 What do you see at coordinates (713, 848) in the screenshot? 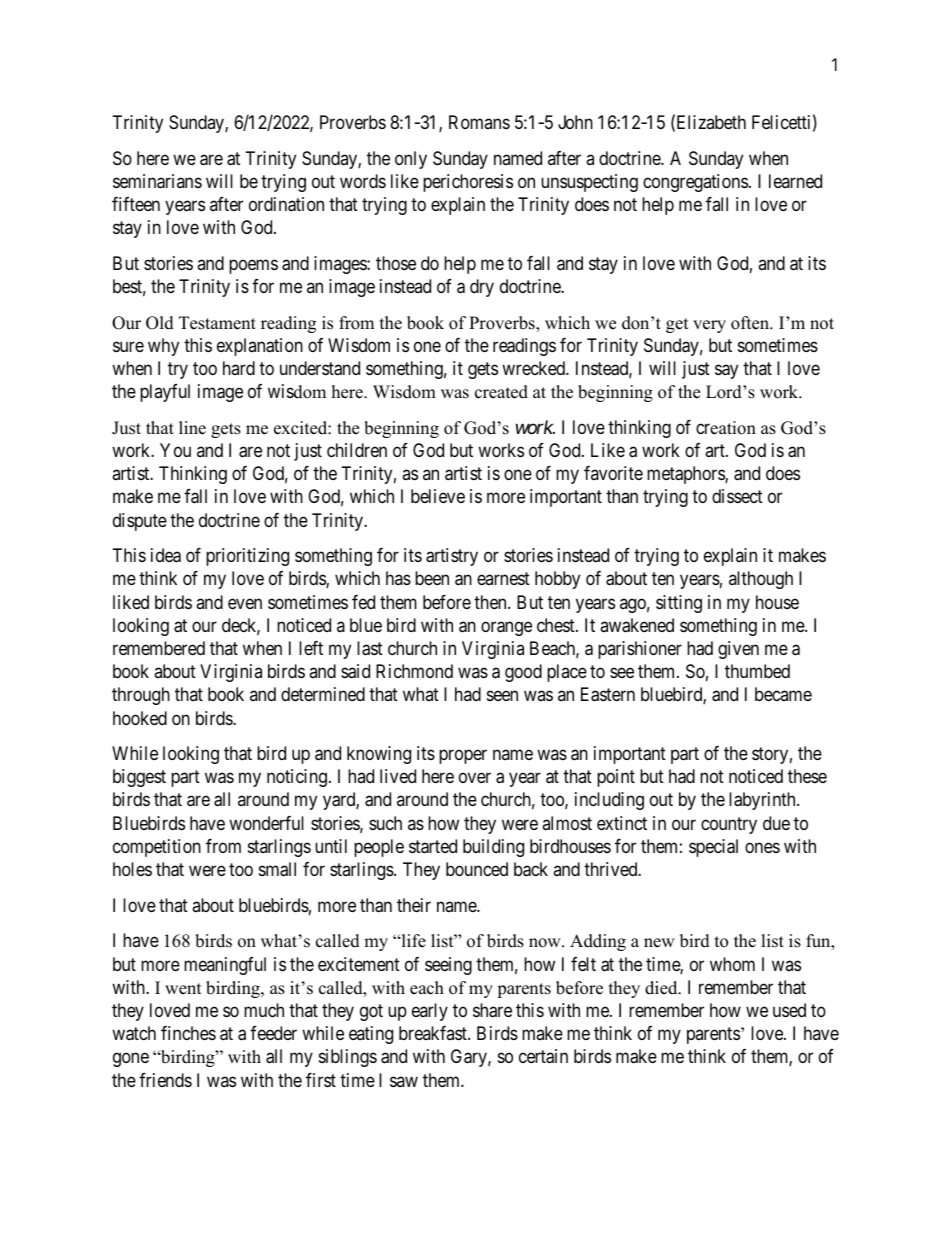
I see `special` at bounding box center [713, 848].
